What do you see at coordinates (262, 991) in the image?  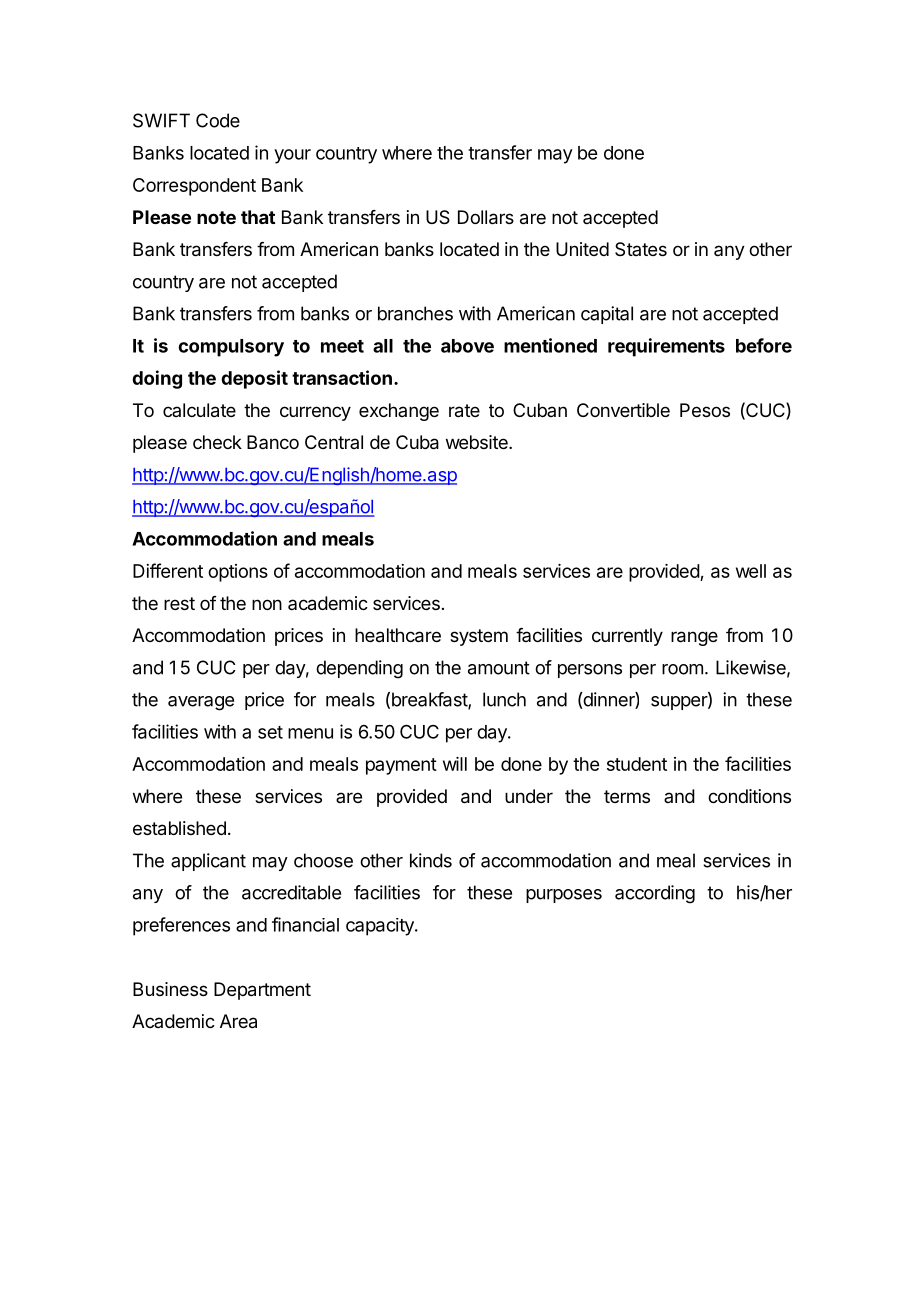 I see `Department` at bounding box center [262, 991].
